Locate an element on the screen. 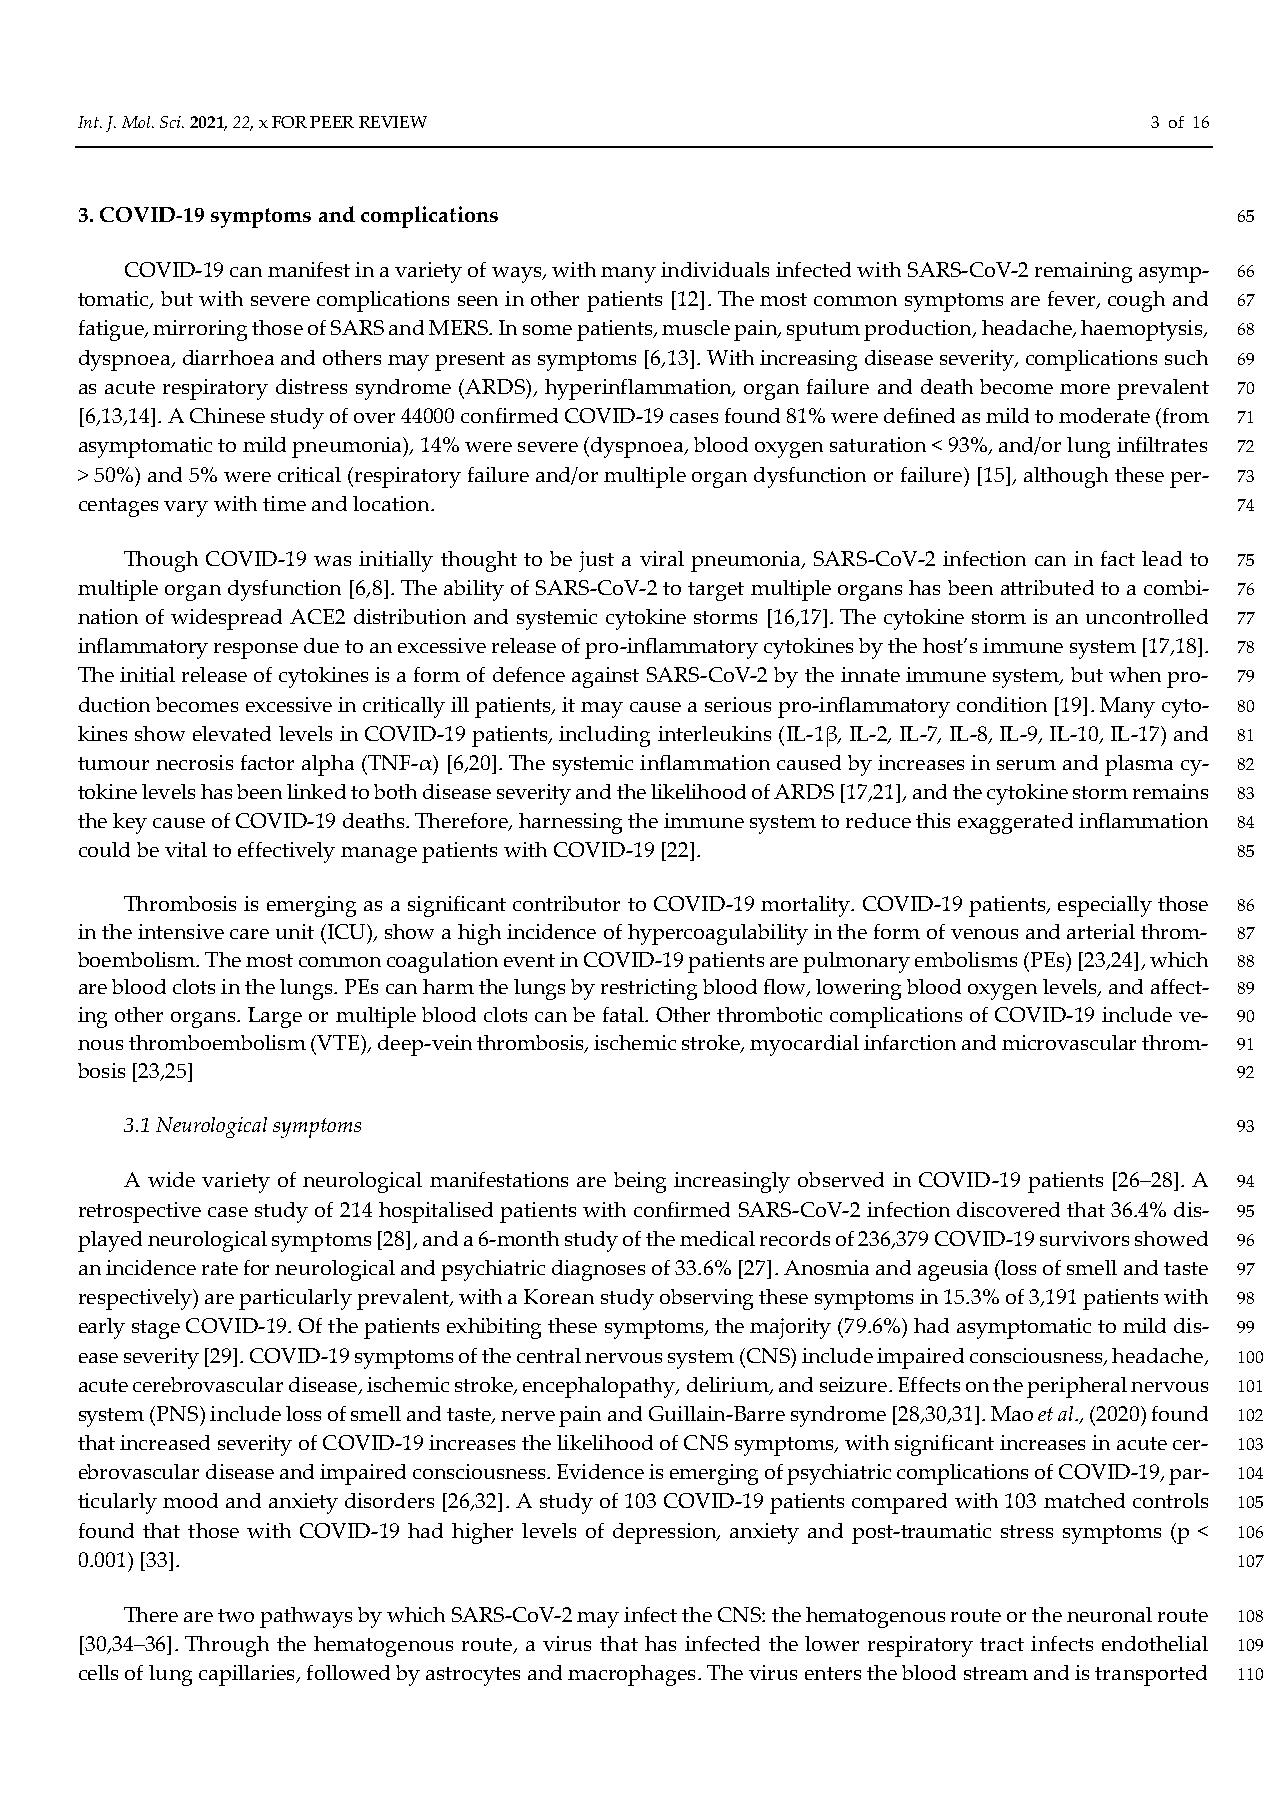 The height and width of the screenshot is (1820, 1287). including is located at coordinates (604, 736).
